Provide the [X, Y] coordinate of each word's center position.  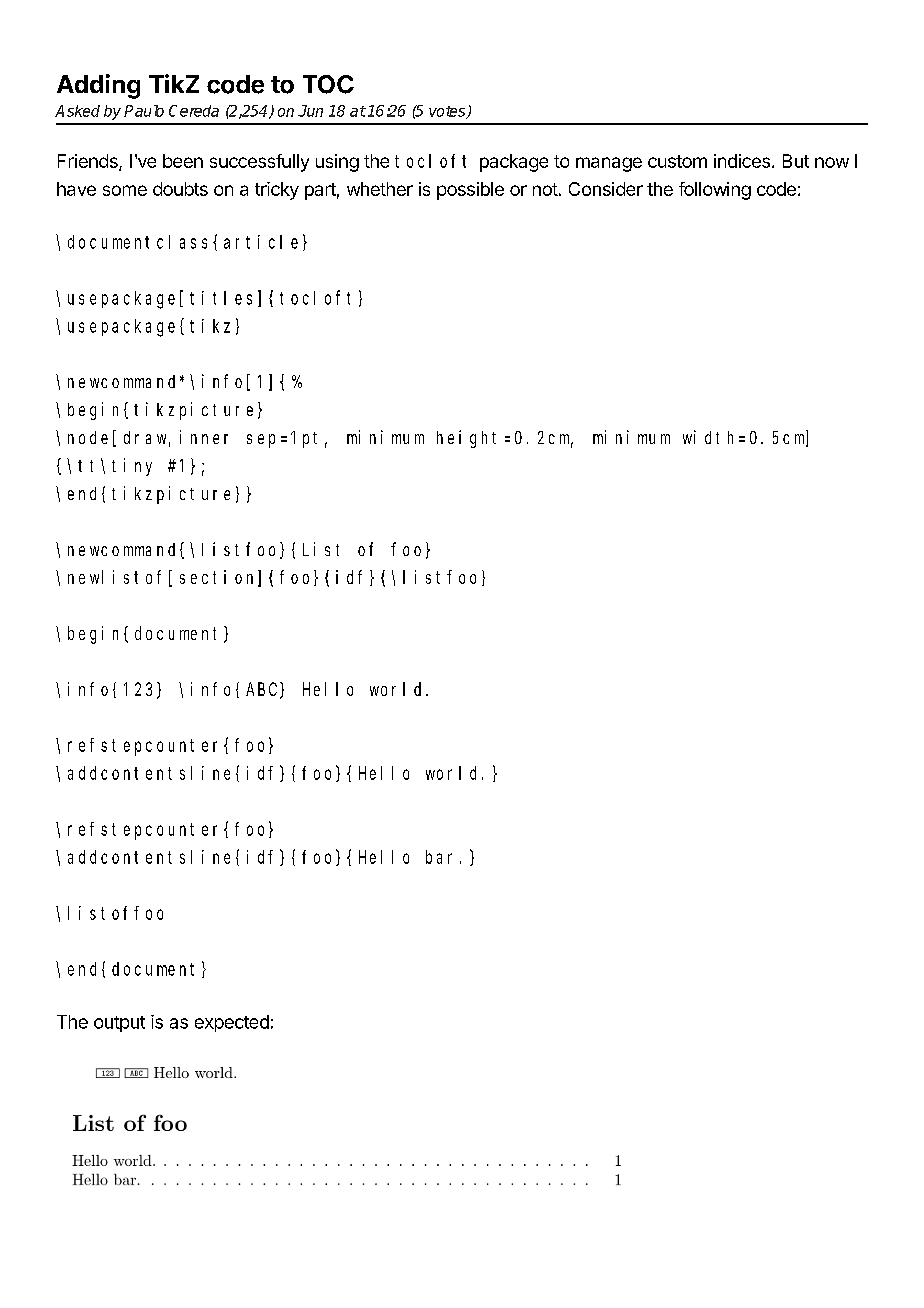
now [832, 162]
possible [470, 191]
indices [742, 161]
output [119, 1024]
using [337, 163]
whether [380, 189]
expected [232, 1023]
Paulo [144, 111]
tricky [277, 191]
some [125, 190]
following [715, 191]
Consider [606, 189]
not [545, 189]
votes [448, 112]
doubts [180, 189]
